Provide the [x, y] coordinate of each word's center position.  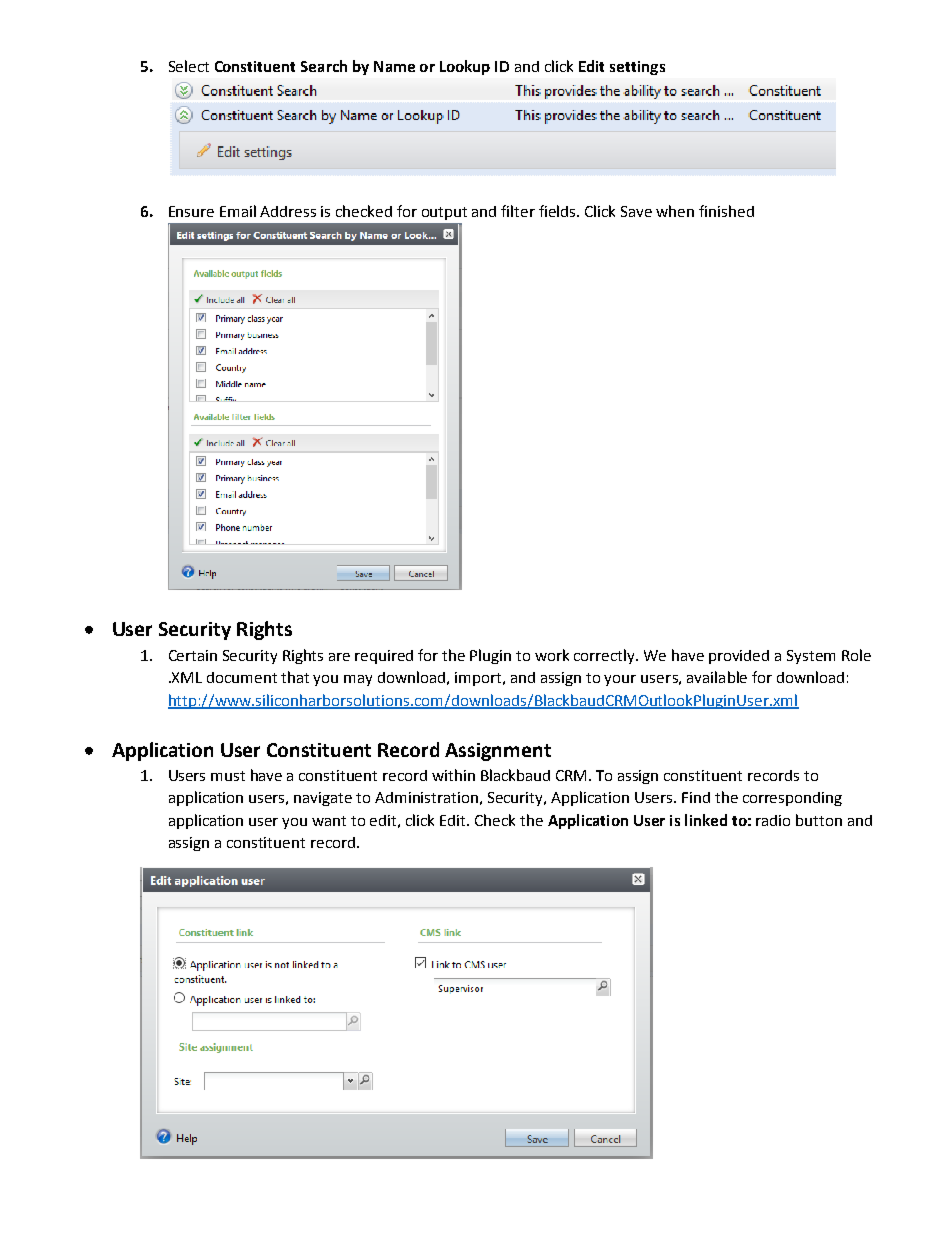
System [811, 657]
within [453, 775]
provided [739, 657]
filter [518, 211]
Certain [193, 655]
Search [324, 66]
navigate [323, 799]
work [552, 655]
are [339, 657]
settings [637, 68]
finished [726, 211]
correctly [606, 656]
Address [288, 211]
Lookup [465, 67]
